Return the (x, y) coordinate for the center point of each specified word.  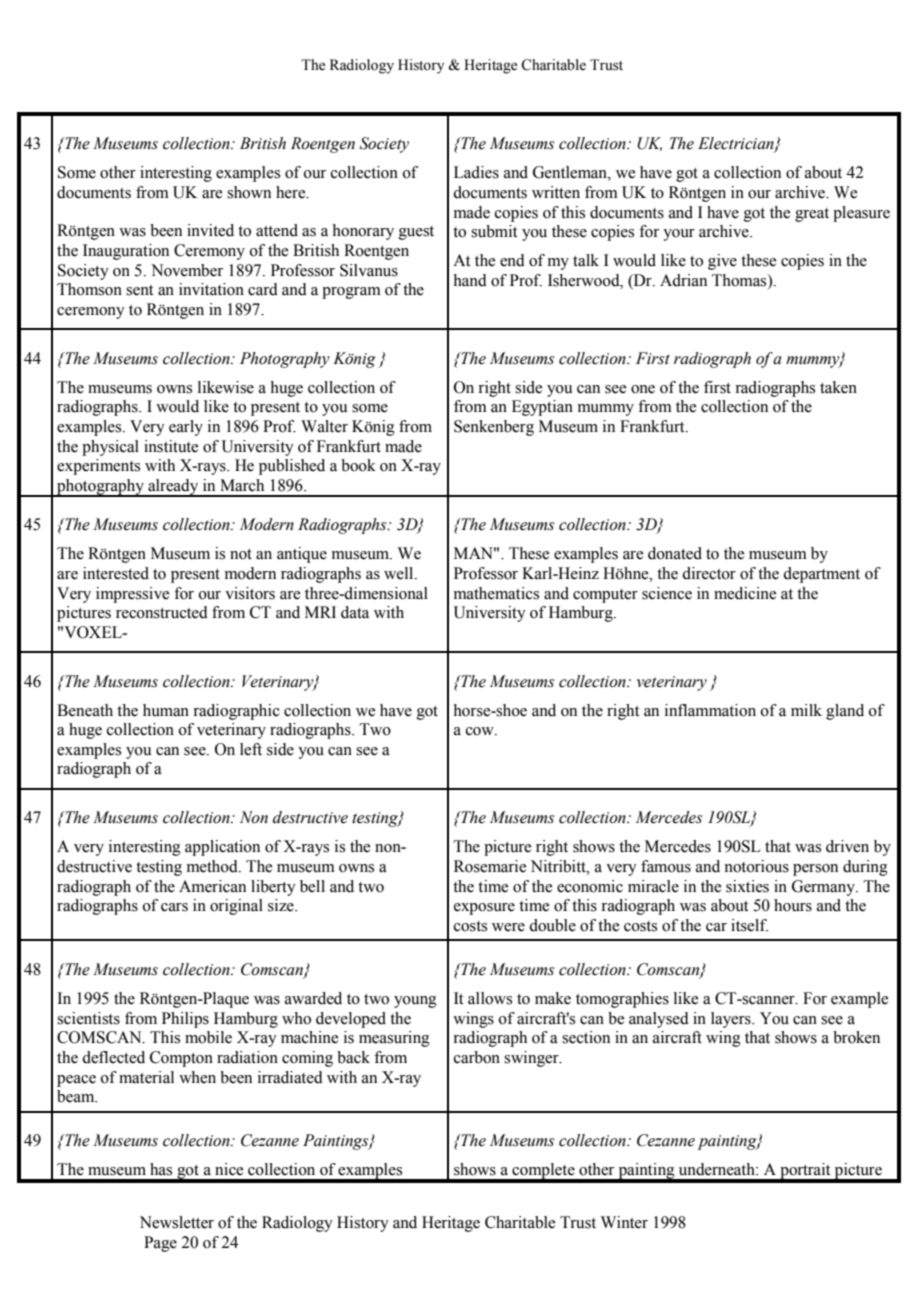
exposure (484, 909)
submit (494, 231)
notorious (756, 866)
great (812, 215)
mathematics (496, 593)
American (212, 886)
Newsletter (177, 1222)
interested (116, 573)
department (821, 575)
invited (210, 230)
